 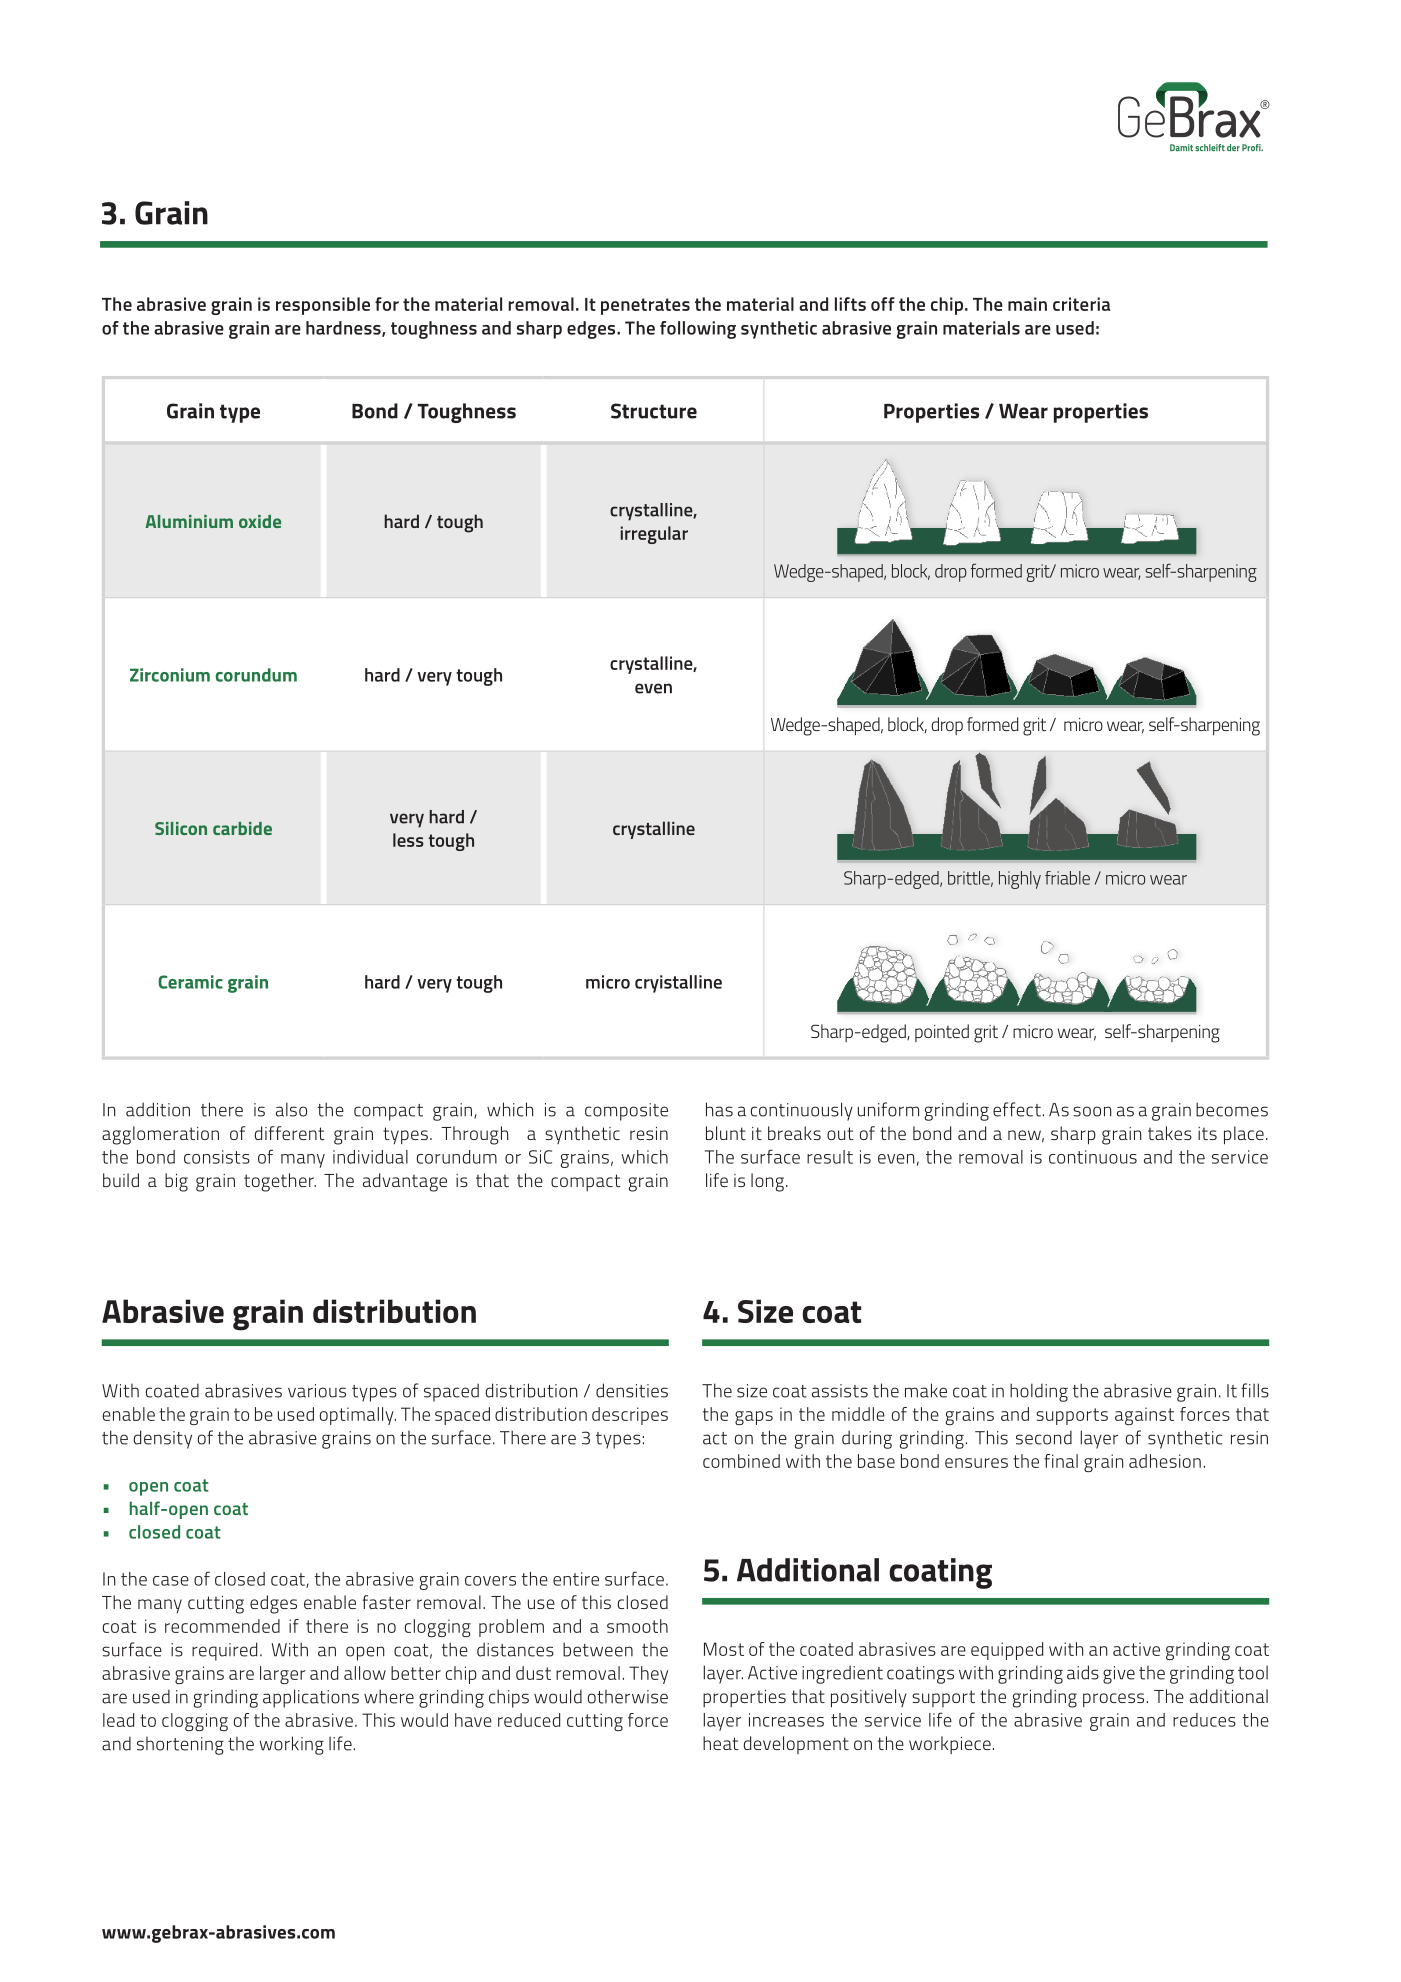 What do you see at coordinates (1113, 1700) in the screenshot?
I see `process` at bounding box center [1113, 1700].
